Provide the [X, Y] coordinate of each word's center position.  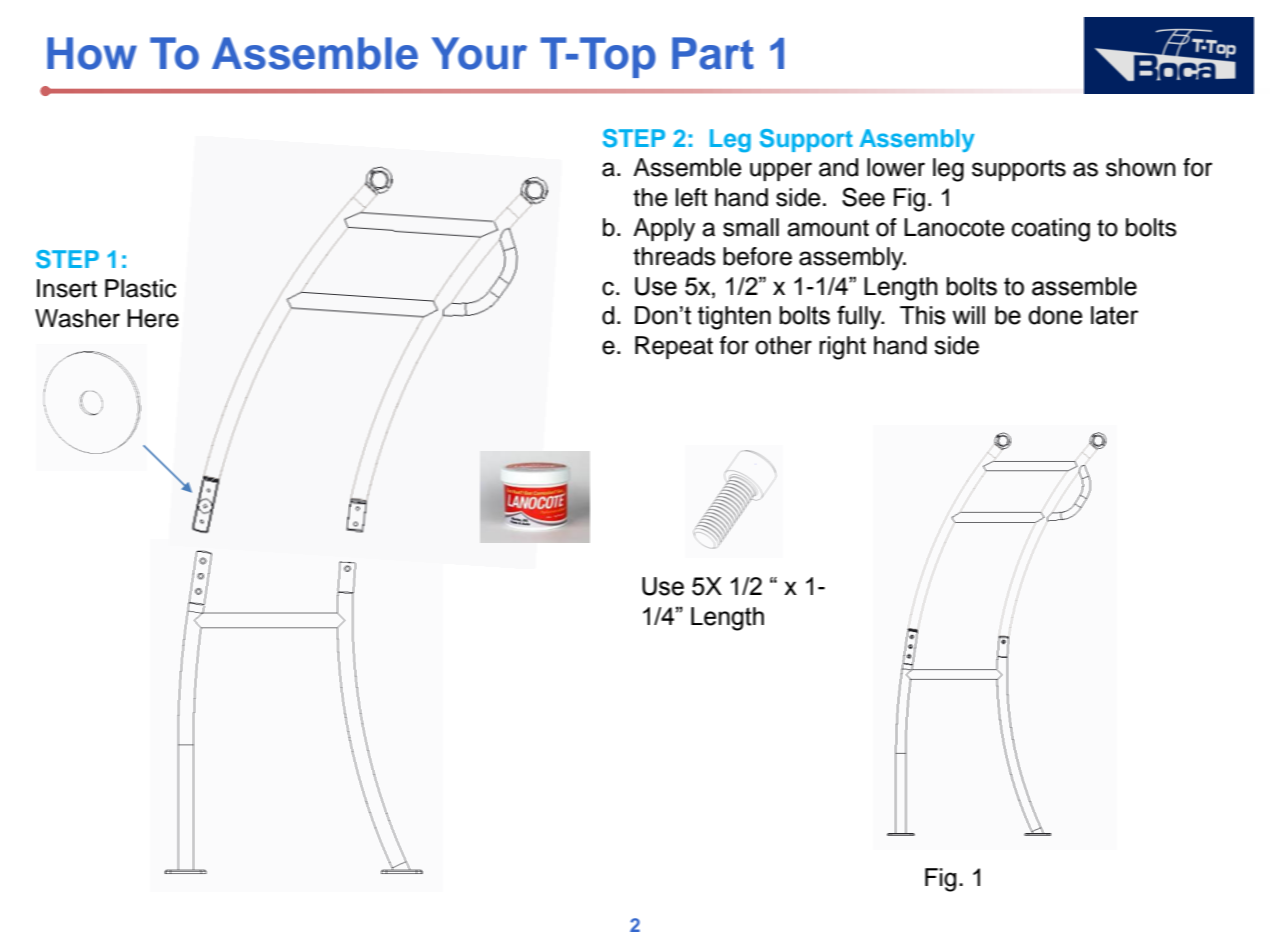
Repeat [674, 347]
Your [479, 53]
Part [713, 53]
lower [896, 167]
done [1055, 315]
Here [153, 318]
